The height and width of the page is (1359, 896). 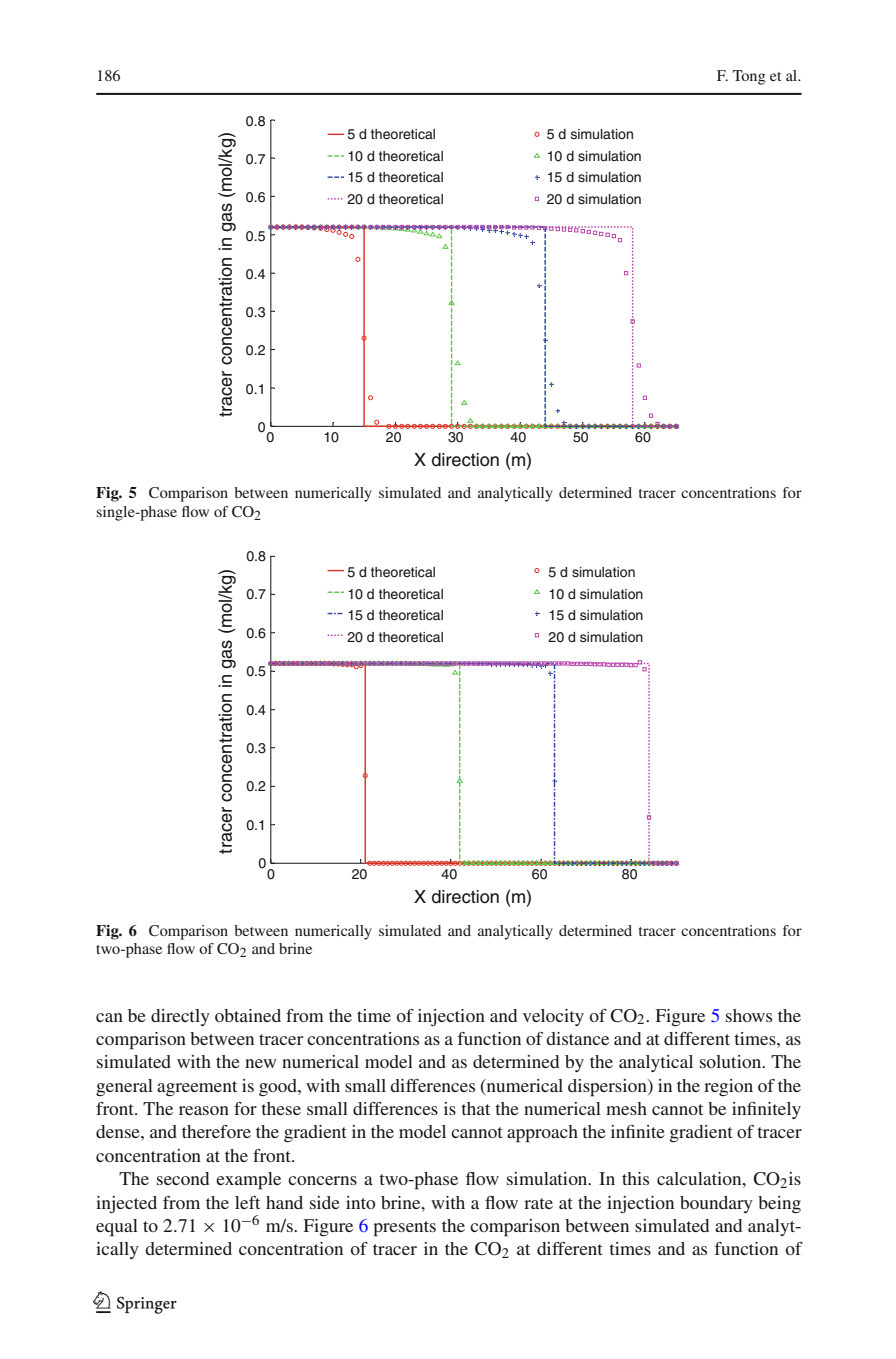 I want to click on dispersion, so click(x=608, y=1088).
